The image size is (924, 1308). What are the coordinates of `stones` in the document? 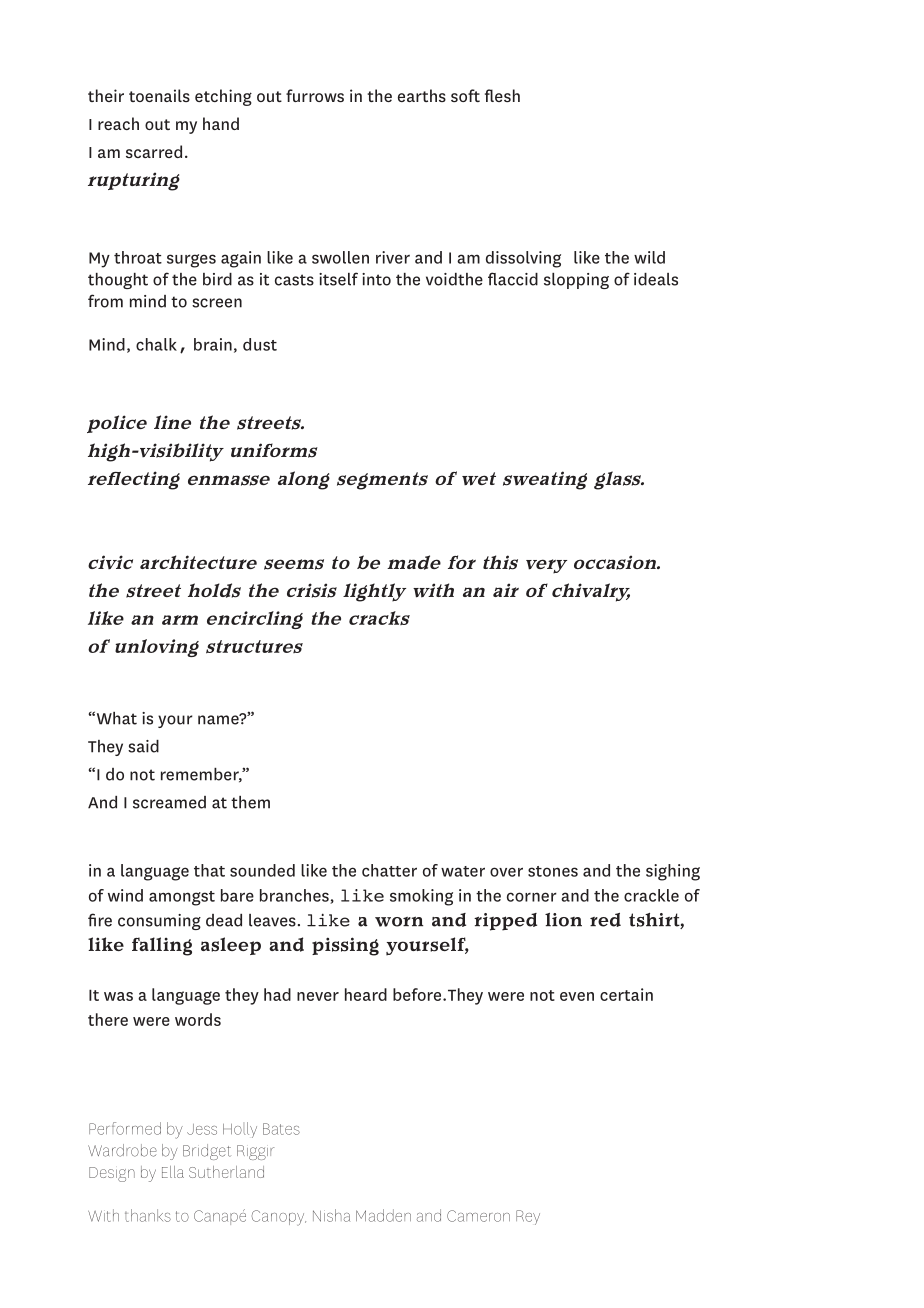 It's located at (553, 871).
